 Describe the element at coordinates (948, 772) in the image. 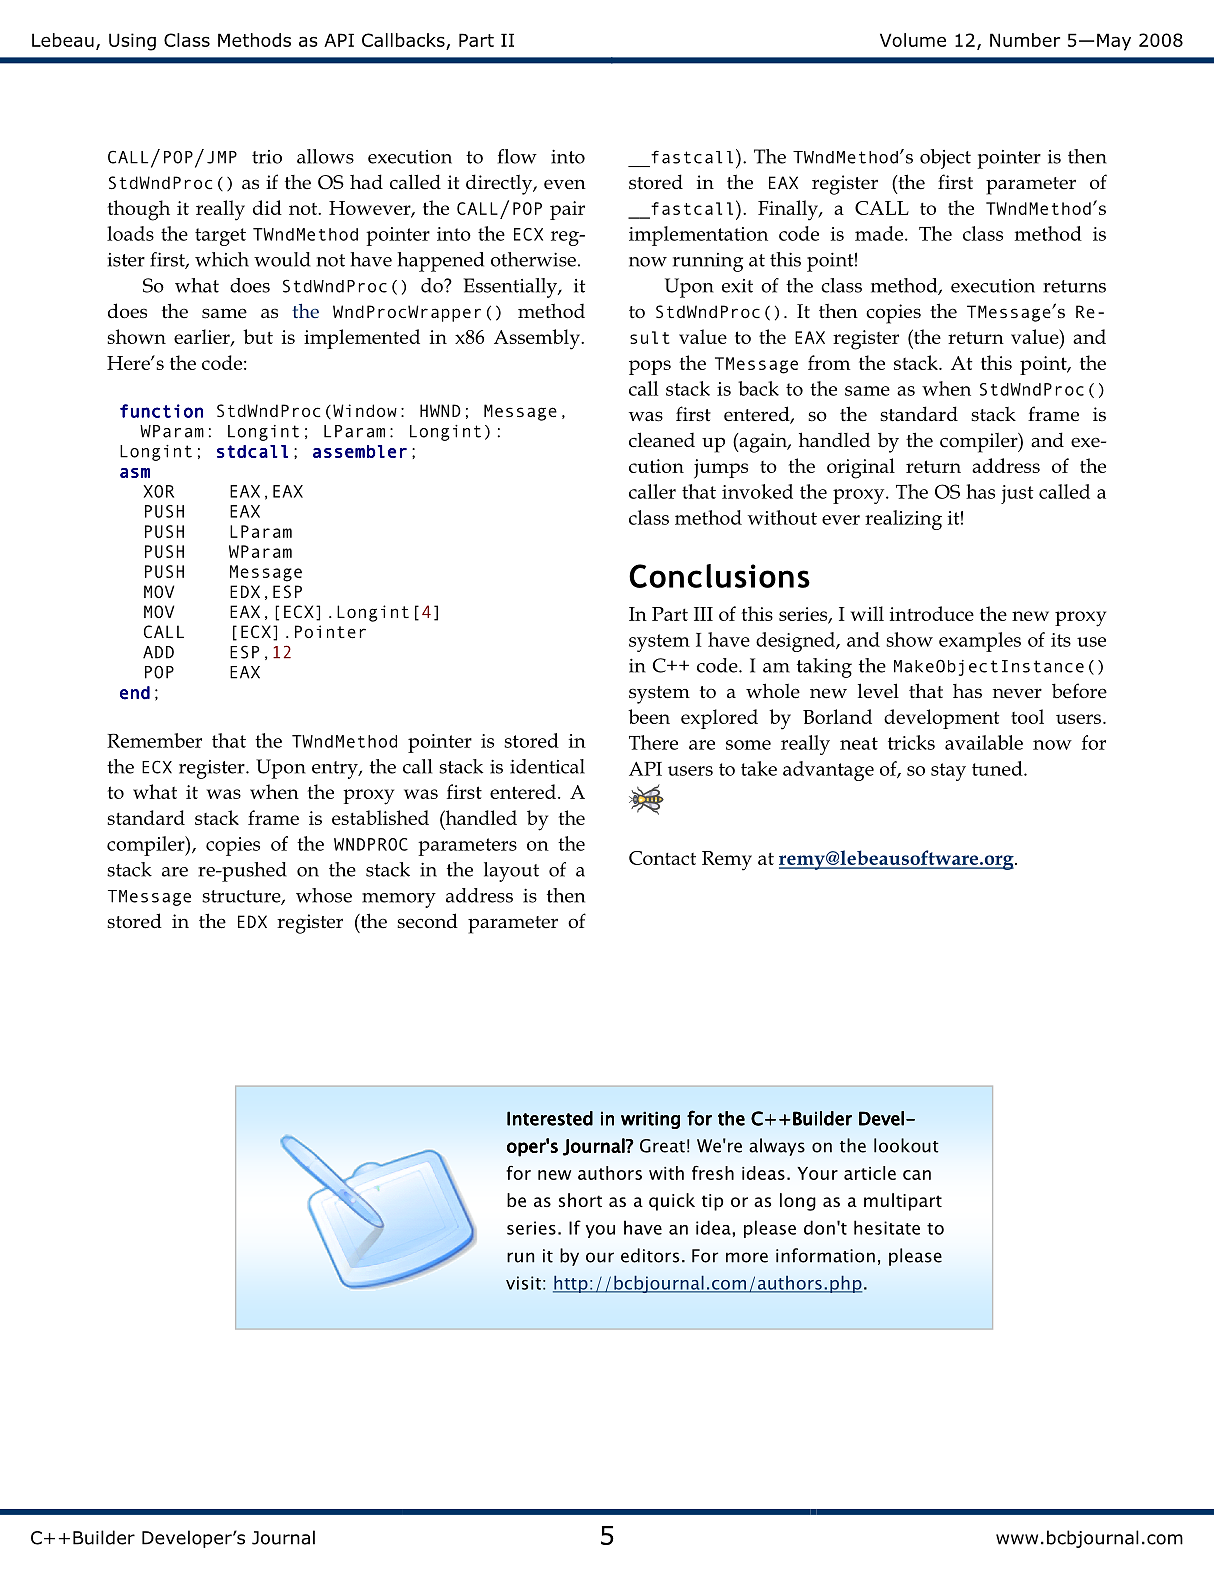

I see `stay` at that location.
